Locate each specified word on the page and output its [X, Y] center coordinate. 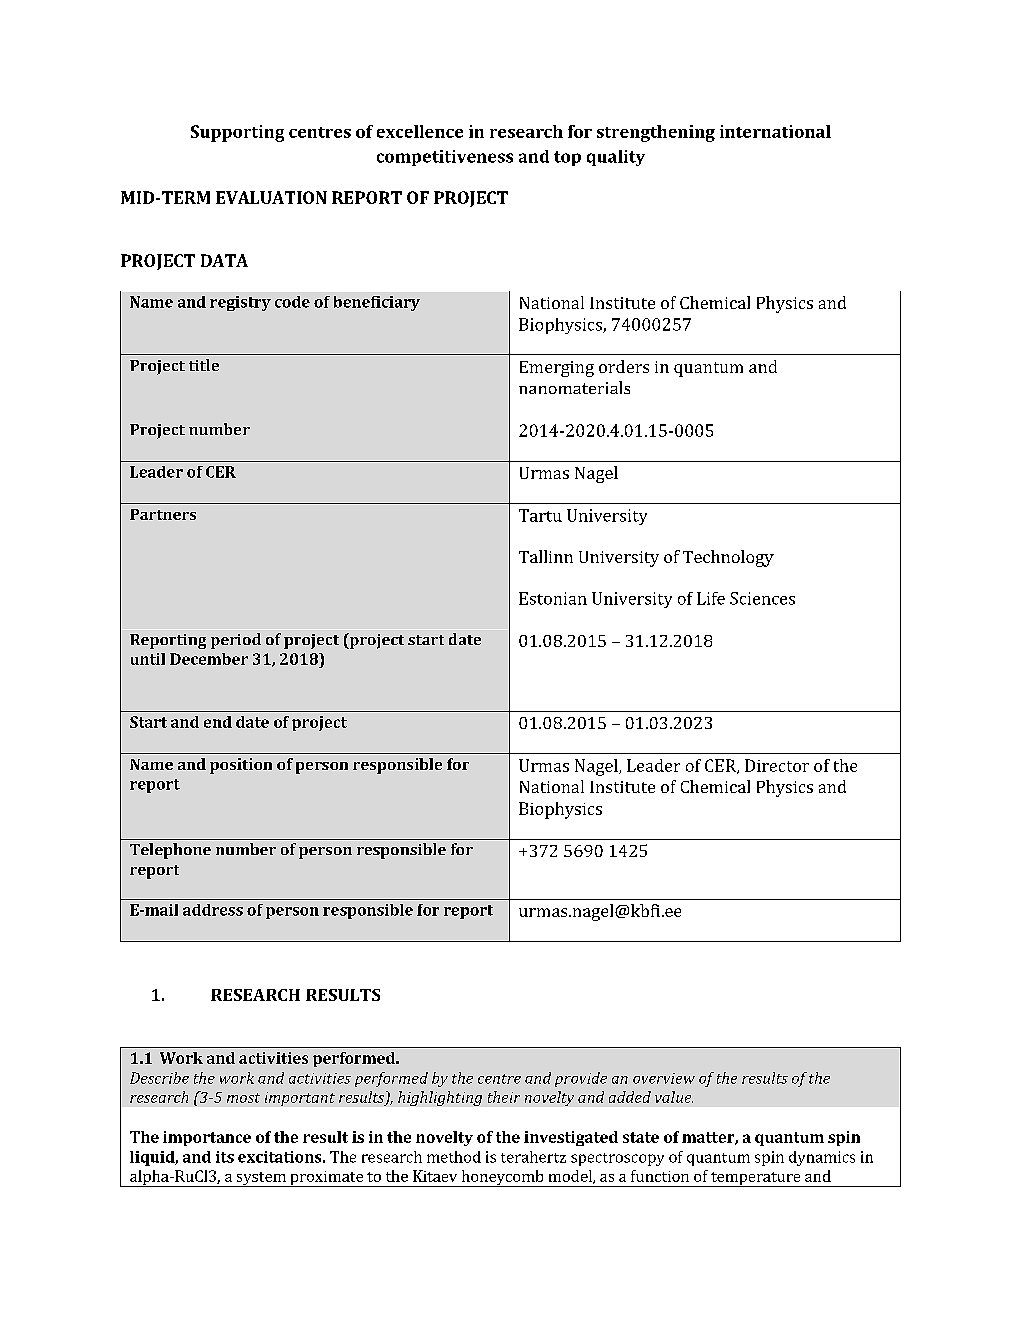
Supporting [237, 133]
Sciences [762, 598]
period [236, 641]
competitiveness [445, 158]
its [225, 1157]
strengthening [656, 133]
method [454, 1157]
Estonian [553, 598]
